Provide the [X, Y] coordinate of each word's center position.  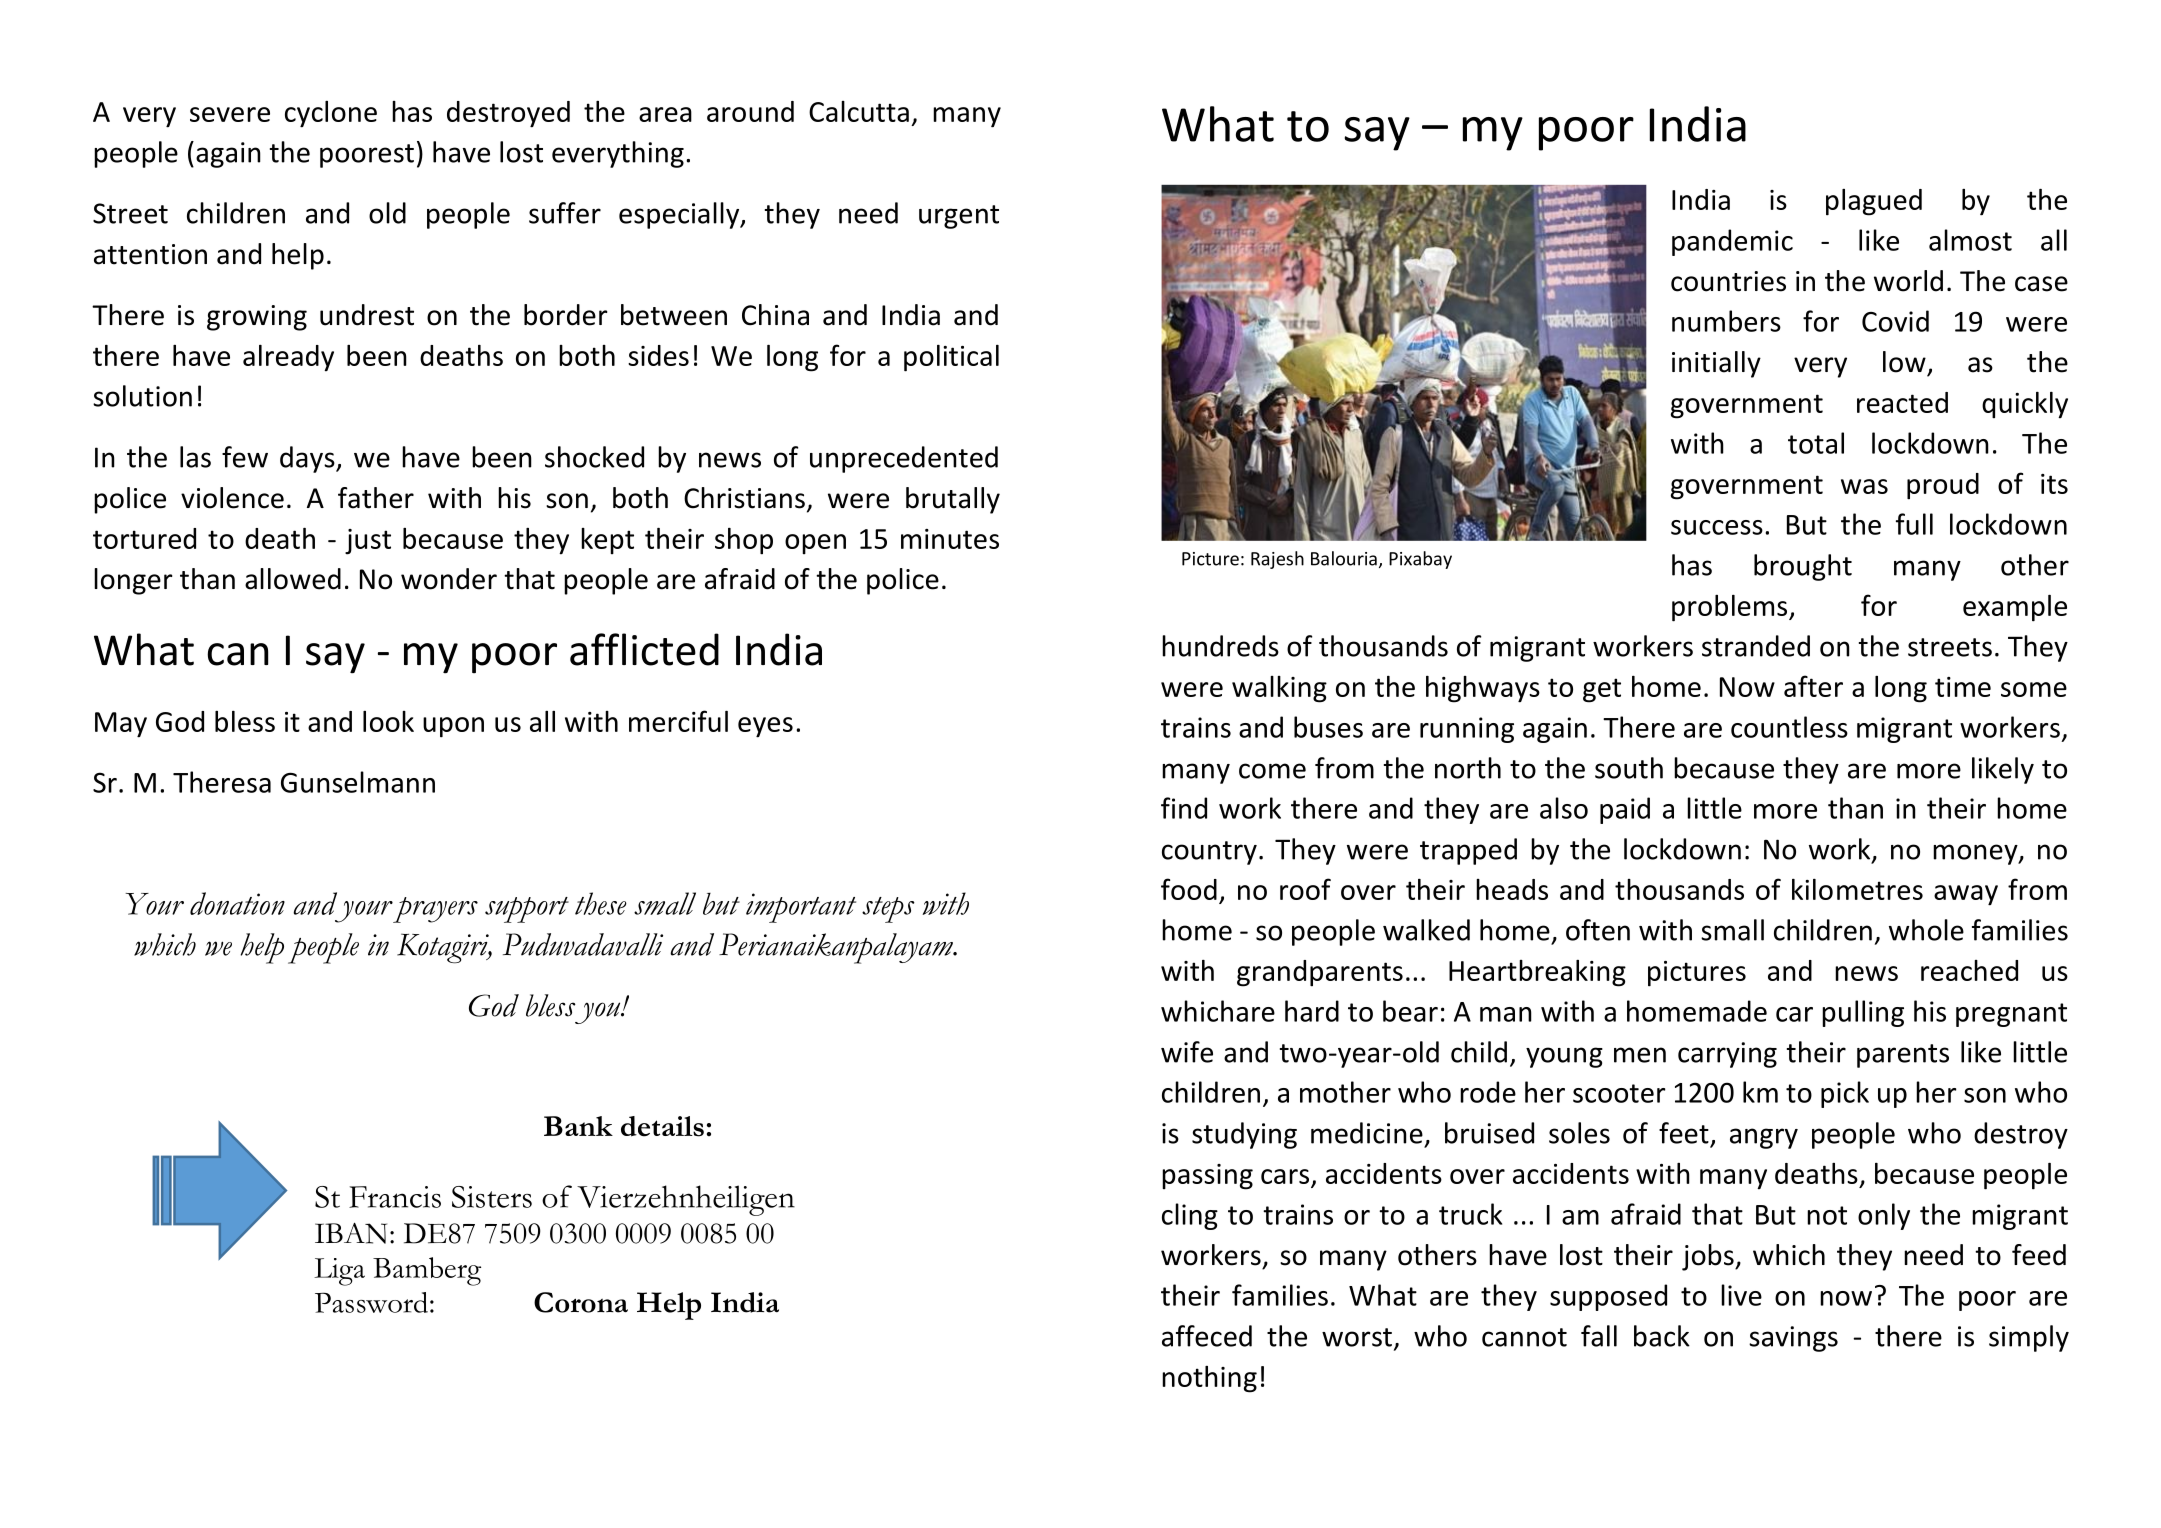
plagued [1874, 202]
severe [230, 114]
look [388, 721]
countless [1789, 727]
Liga [339, 1272]
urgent [959, 217]
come [1272, 771]
